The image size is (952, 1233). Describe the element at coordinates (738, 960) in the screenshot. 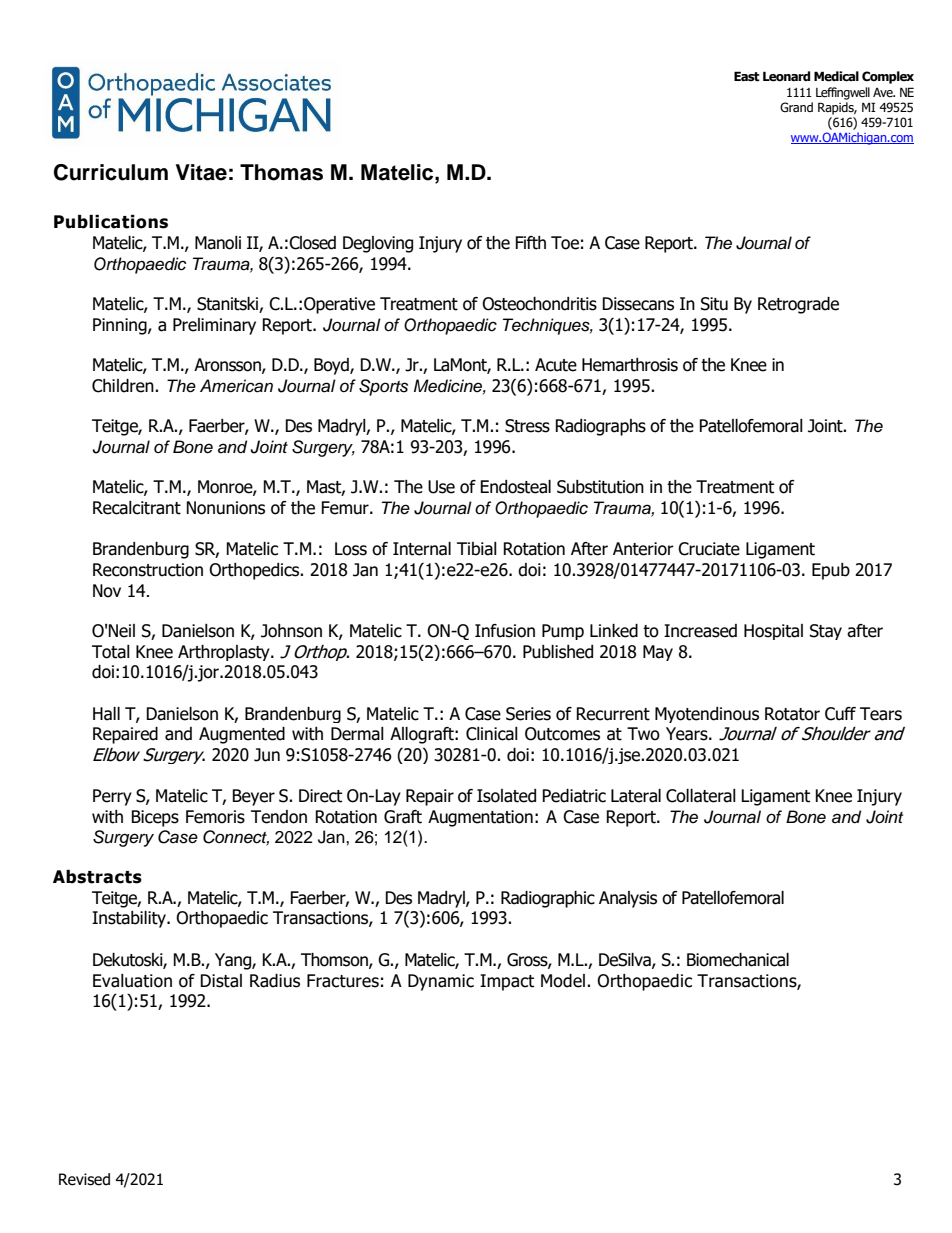

I see `Biomechanical` at that location.
